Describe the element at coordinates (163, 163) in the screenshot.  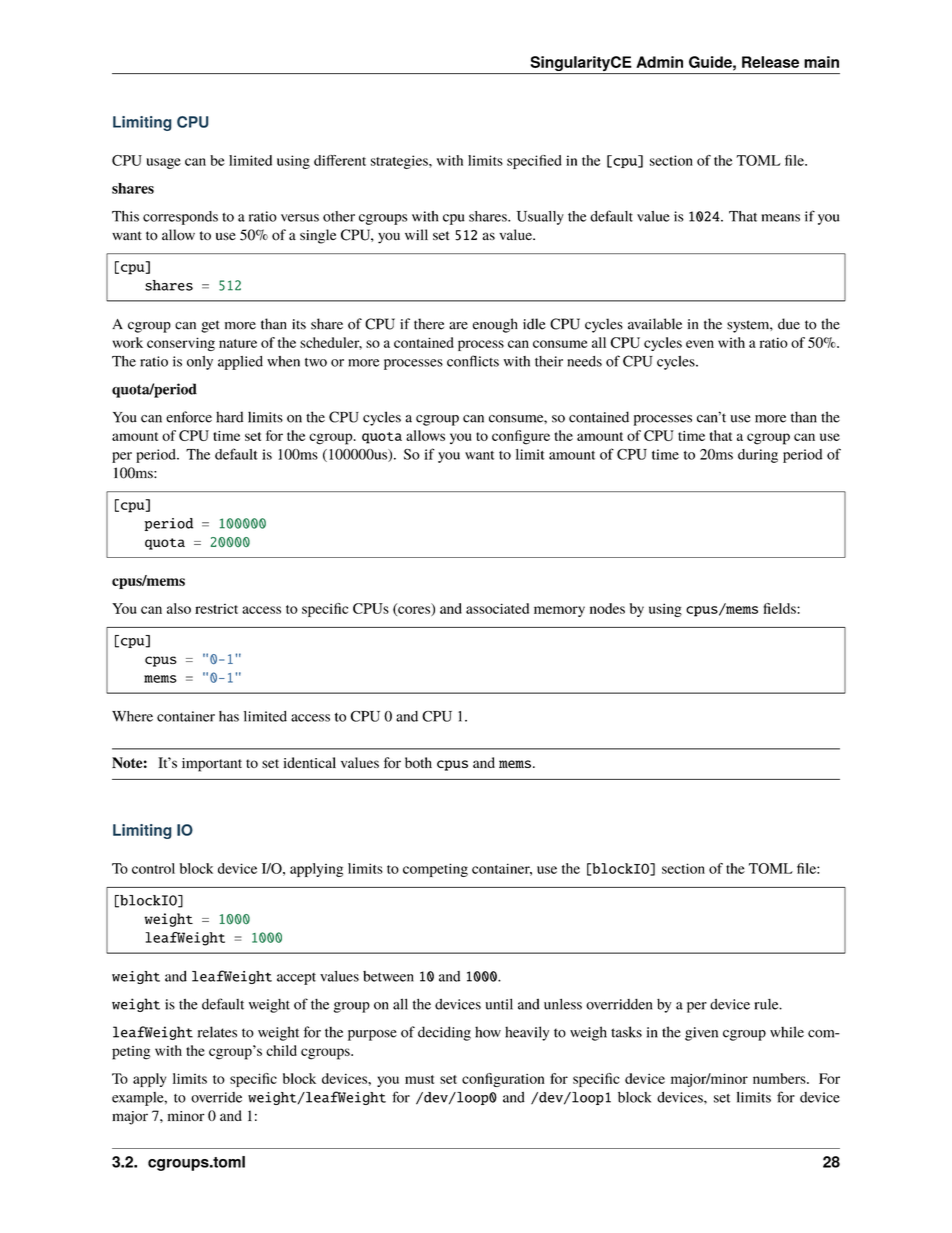
I see `usage` at that location.
